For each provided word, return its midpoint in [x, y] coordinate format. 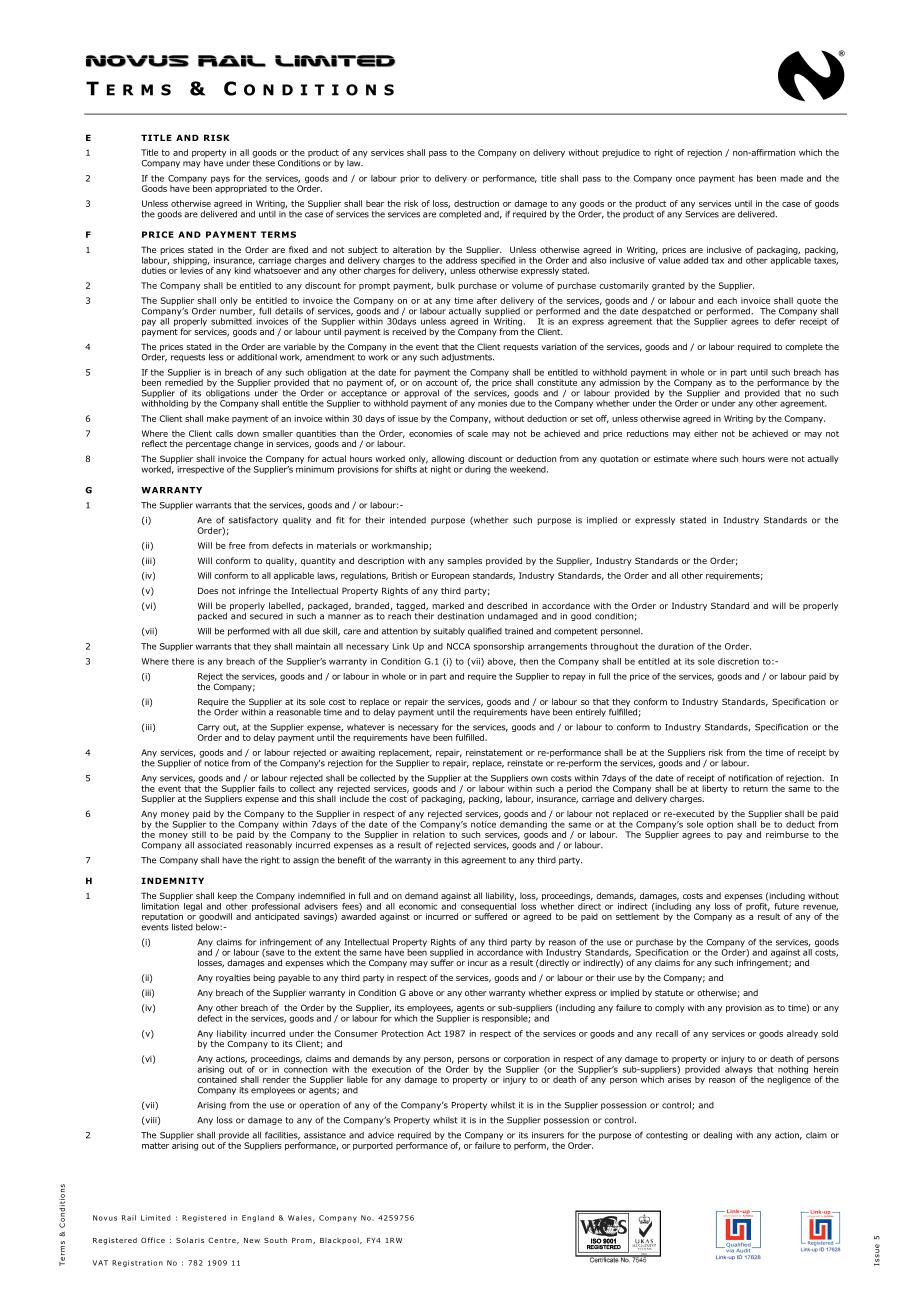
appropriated [241, 189]
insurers [548, 1135]
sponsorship [499, 647]
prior [409, 179]
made [791, 178]
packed [212, 616]
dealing [717, 1135]
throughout [614, 647]
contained [217, 1078]
